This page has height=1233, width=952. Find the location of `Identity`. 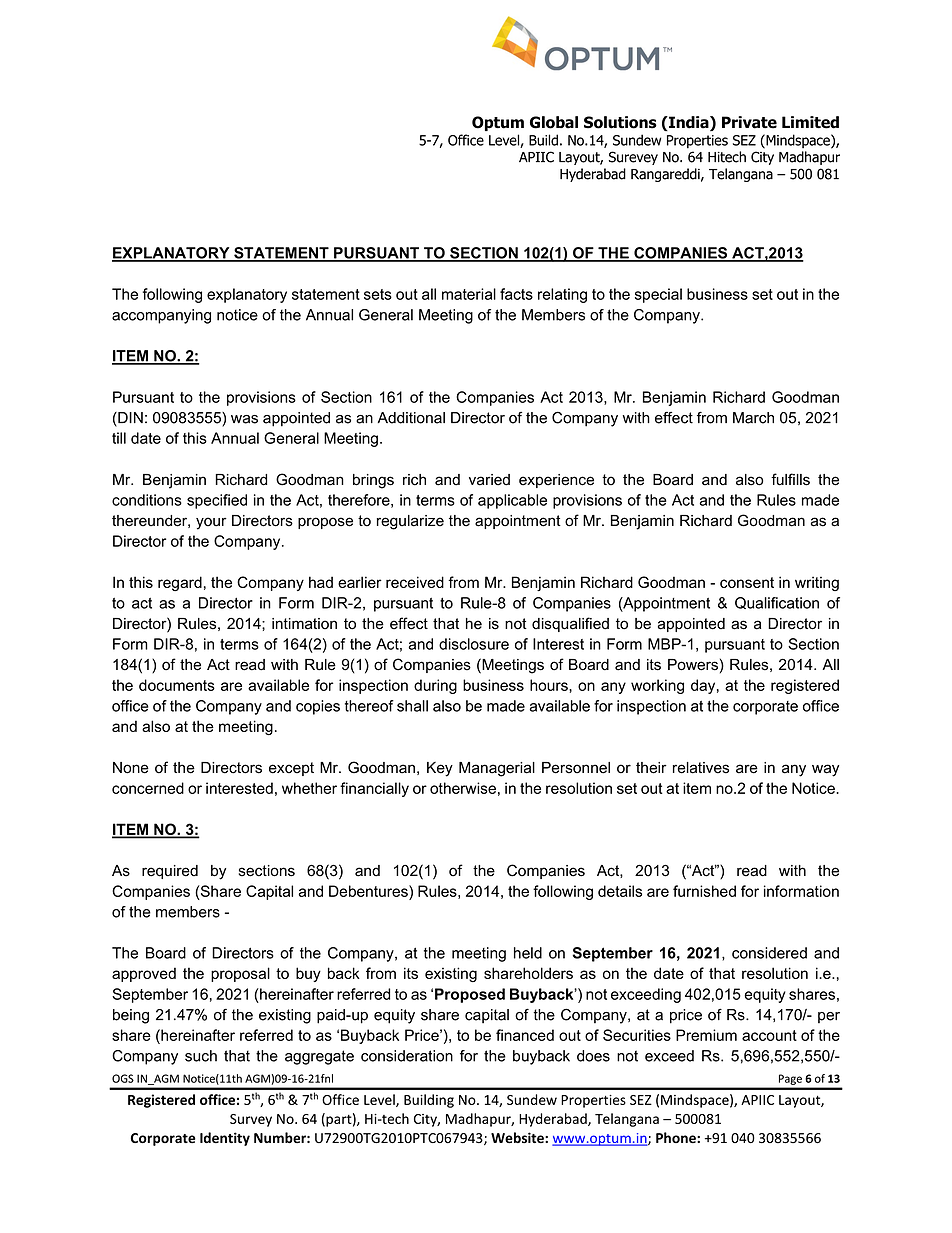

Identity is located at coordinates (225, 1139).
